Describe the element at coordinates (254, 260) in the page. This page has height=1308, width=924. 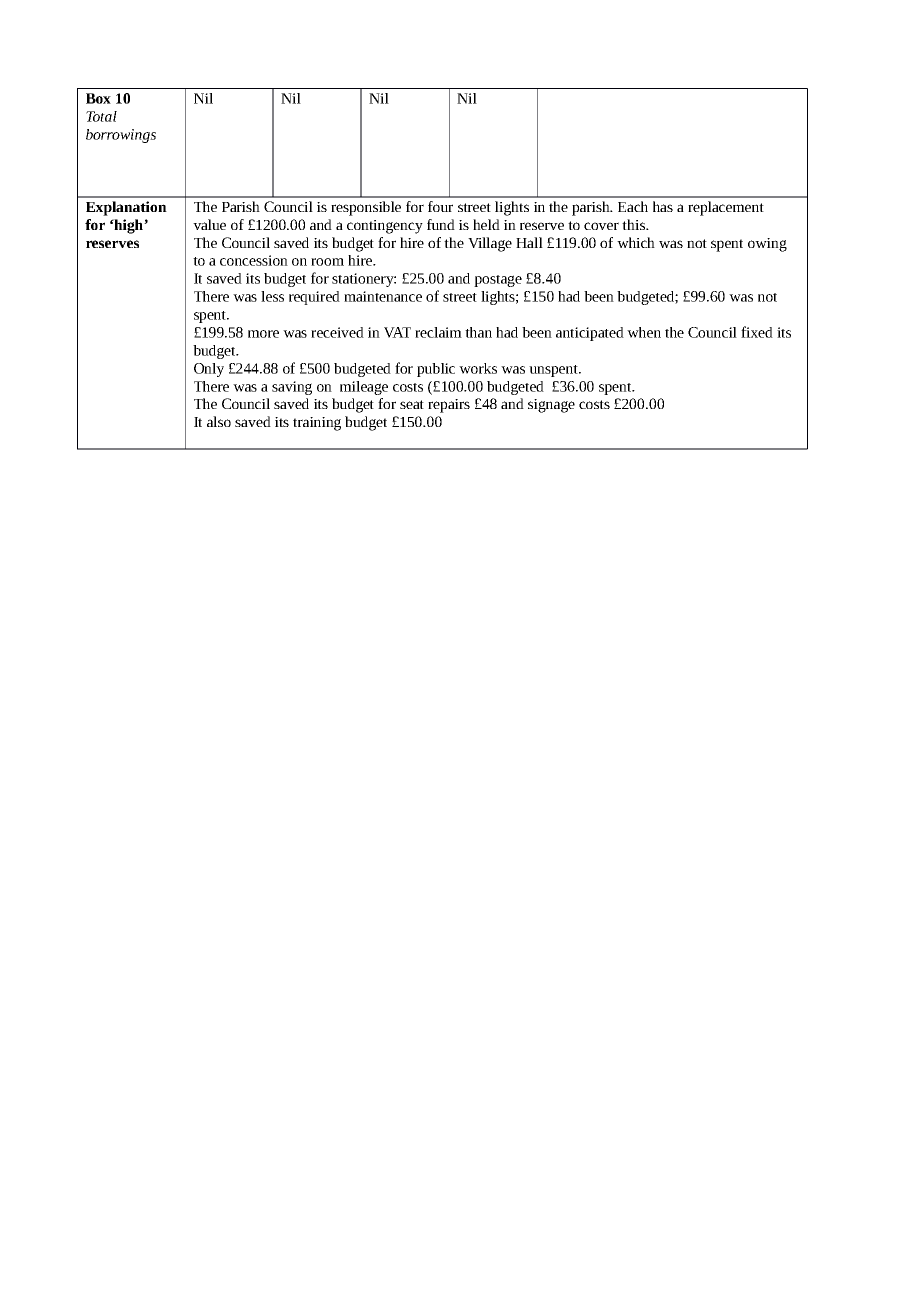
I see `concession` at that location.
